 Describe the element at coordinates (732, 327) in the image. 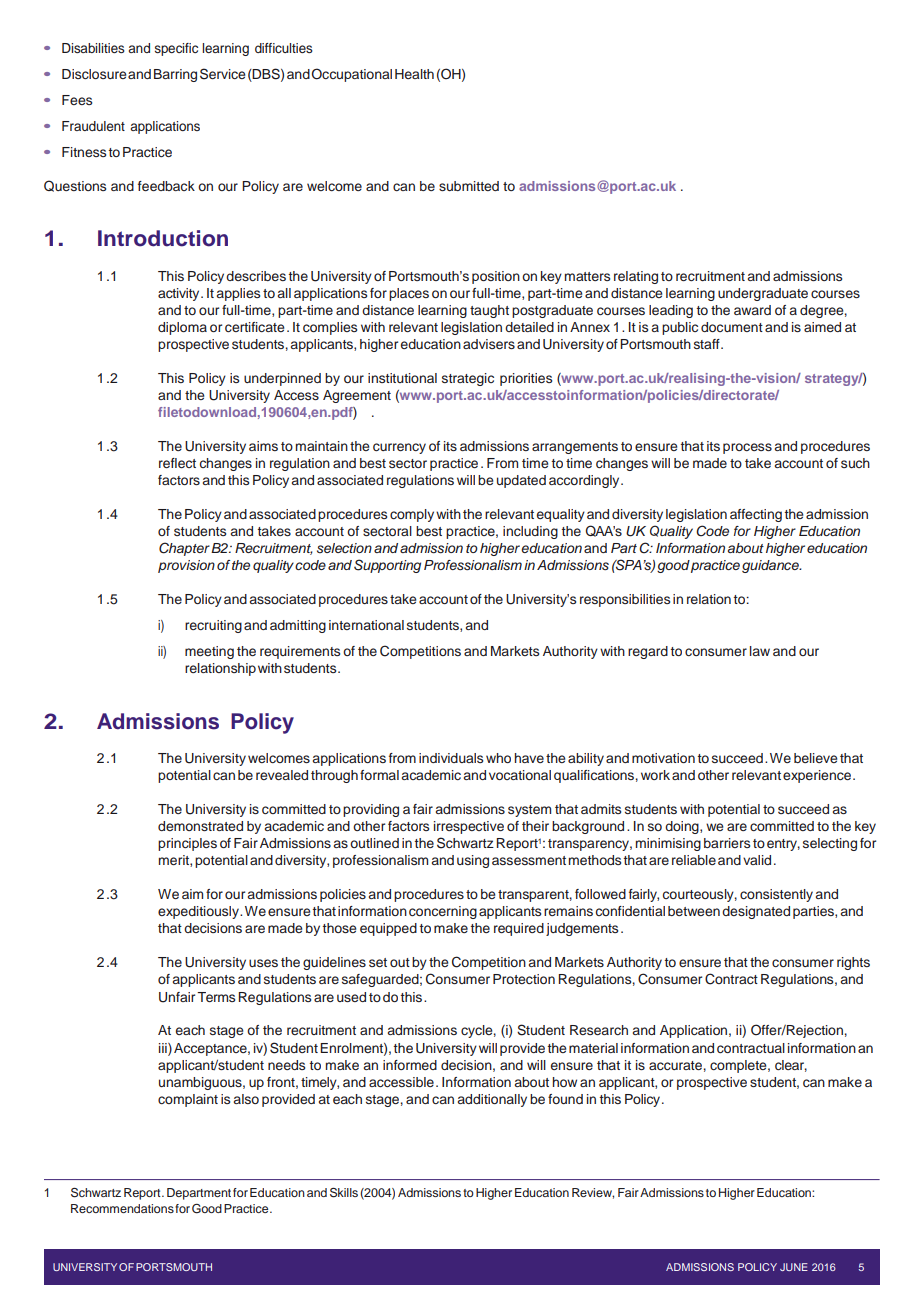

I see `document` at that location.
